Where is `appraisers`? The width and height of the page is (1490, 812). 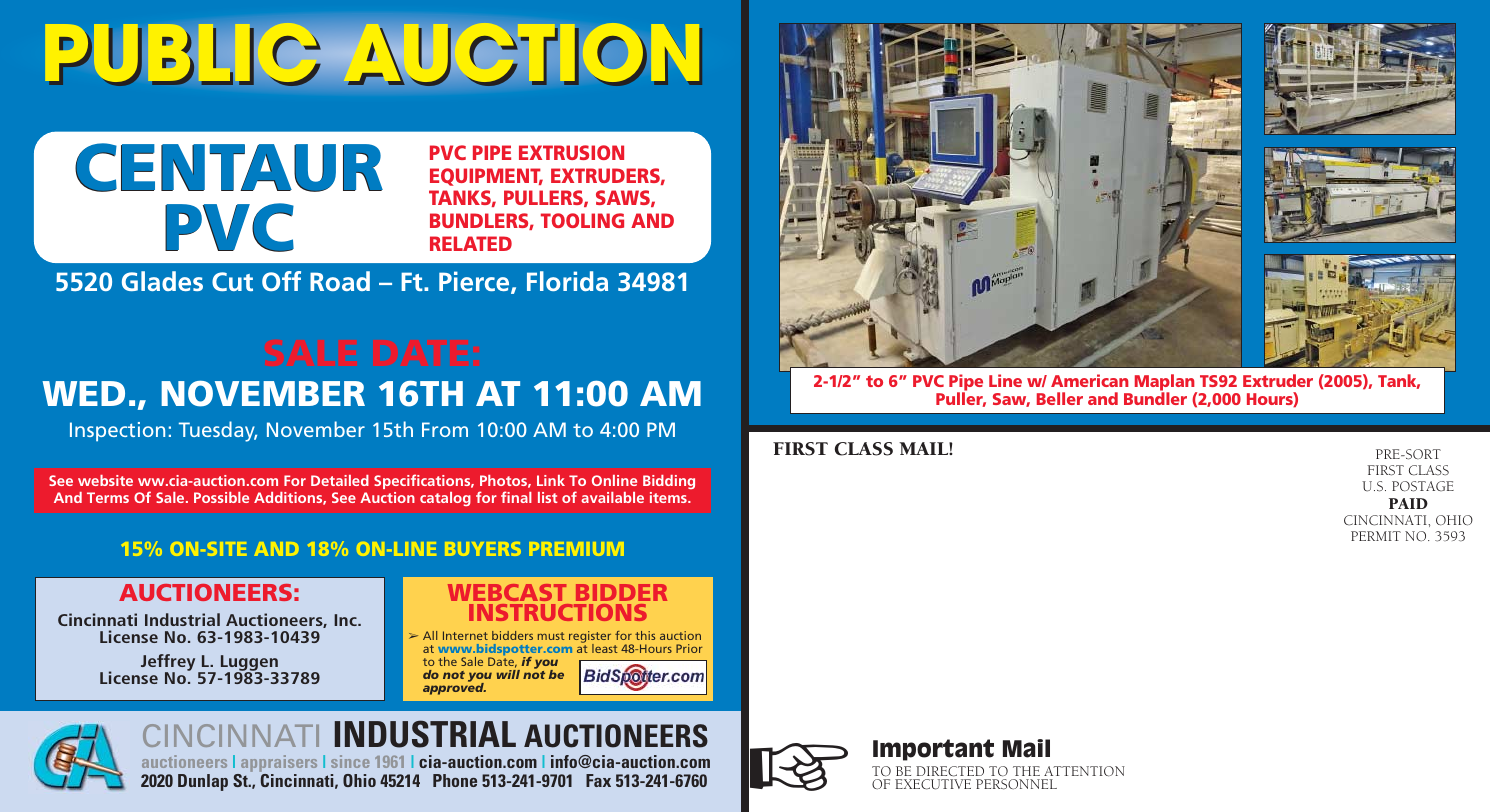
appraisers is located at coordinates (278, 765).
